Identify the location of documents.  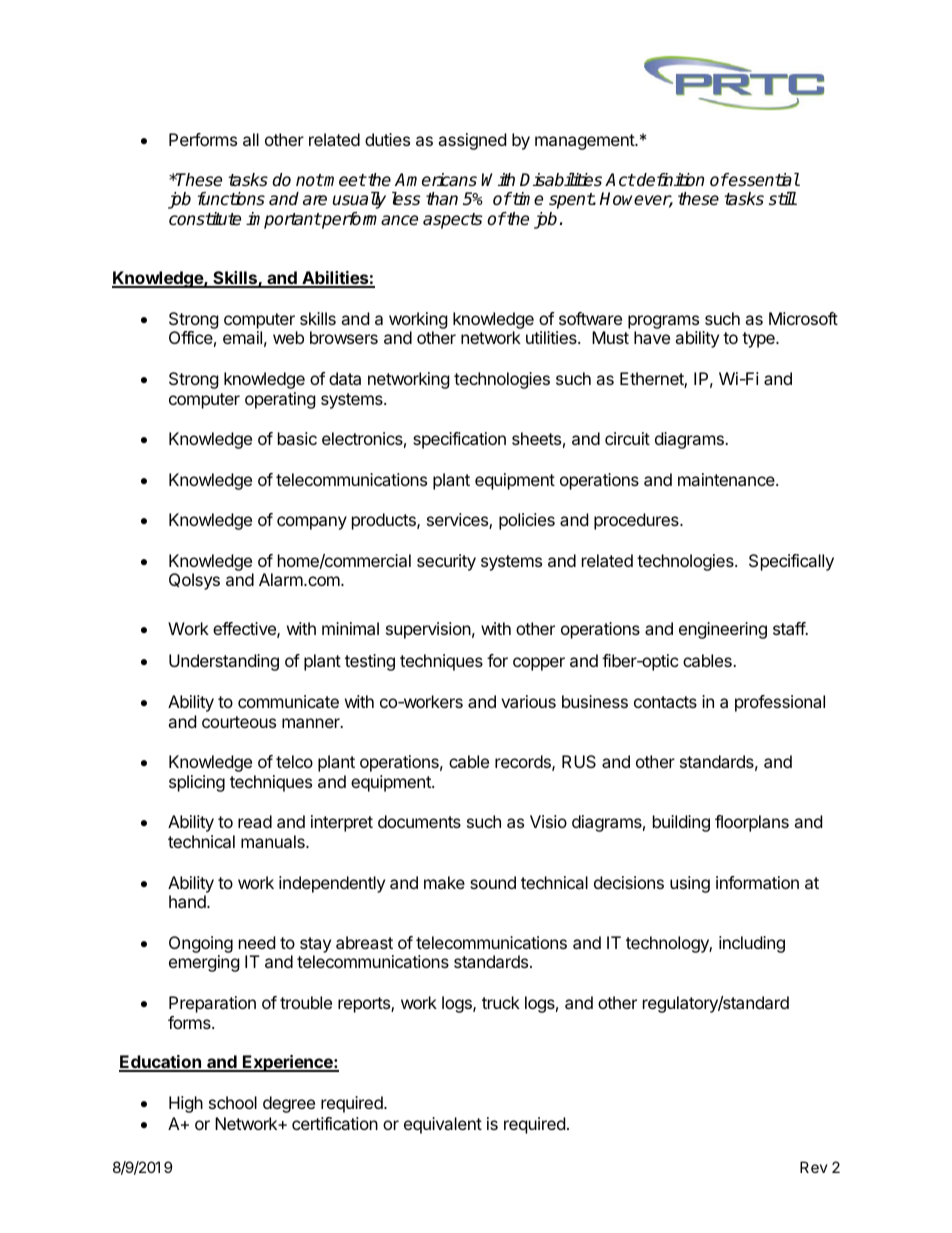
(419, 821).
